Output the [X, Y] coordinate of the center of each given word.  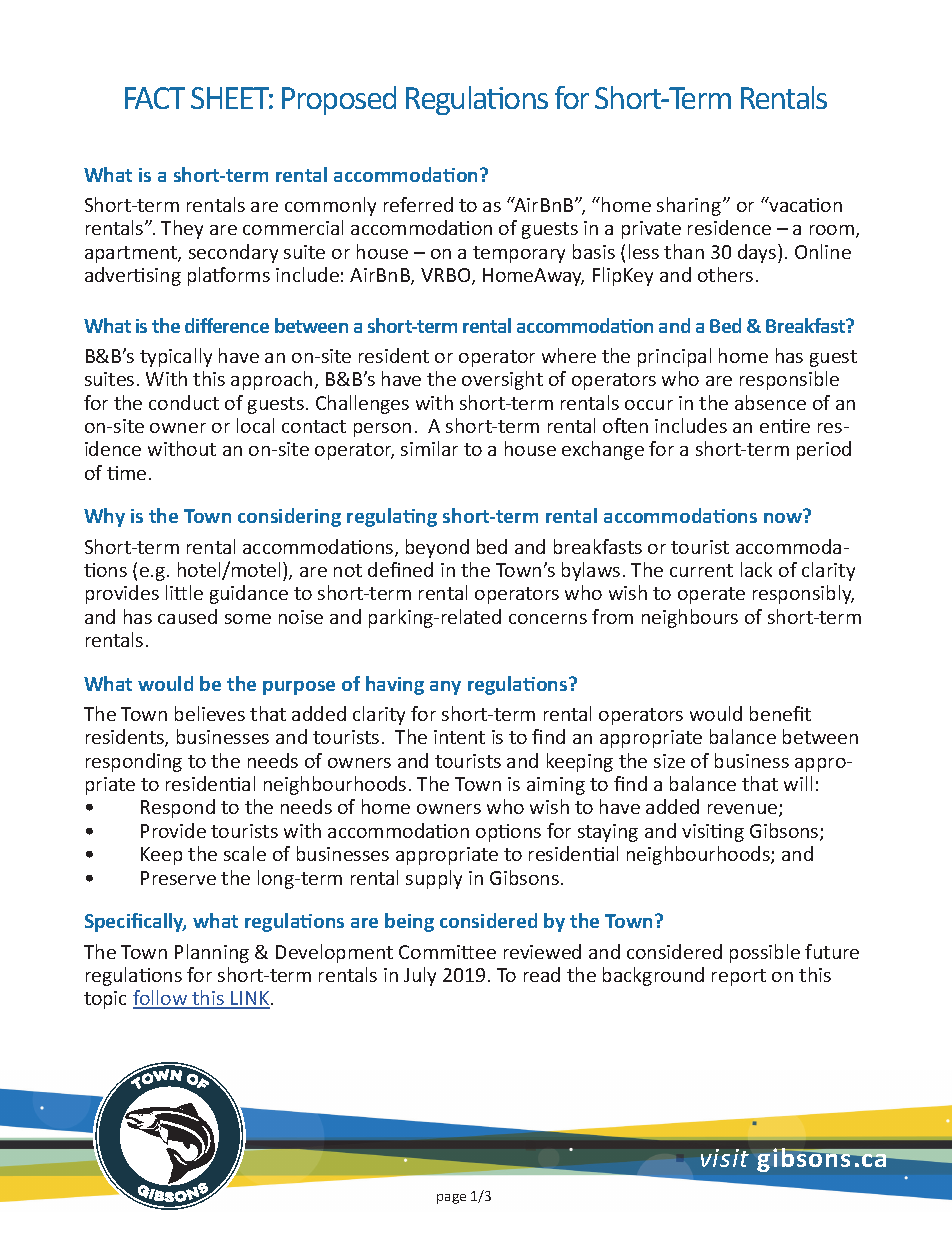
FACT [155, 98]
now [783, 518]
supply [434, 879]
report [739, 977]
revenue [744, 810]
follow [161, 999]
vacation [805, 204]
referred [418, 204]
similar [429, 448]
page [451, 1199]
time [126, 473]
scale [245, 853]
